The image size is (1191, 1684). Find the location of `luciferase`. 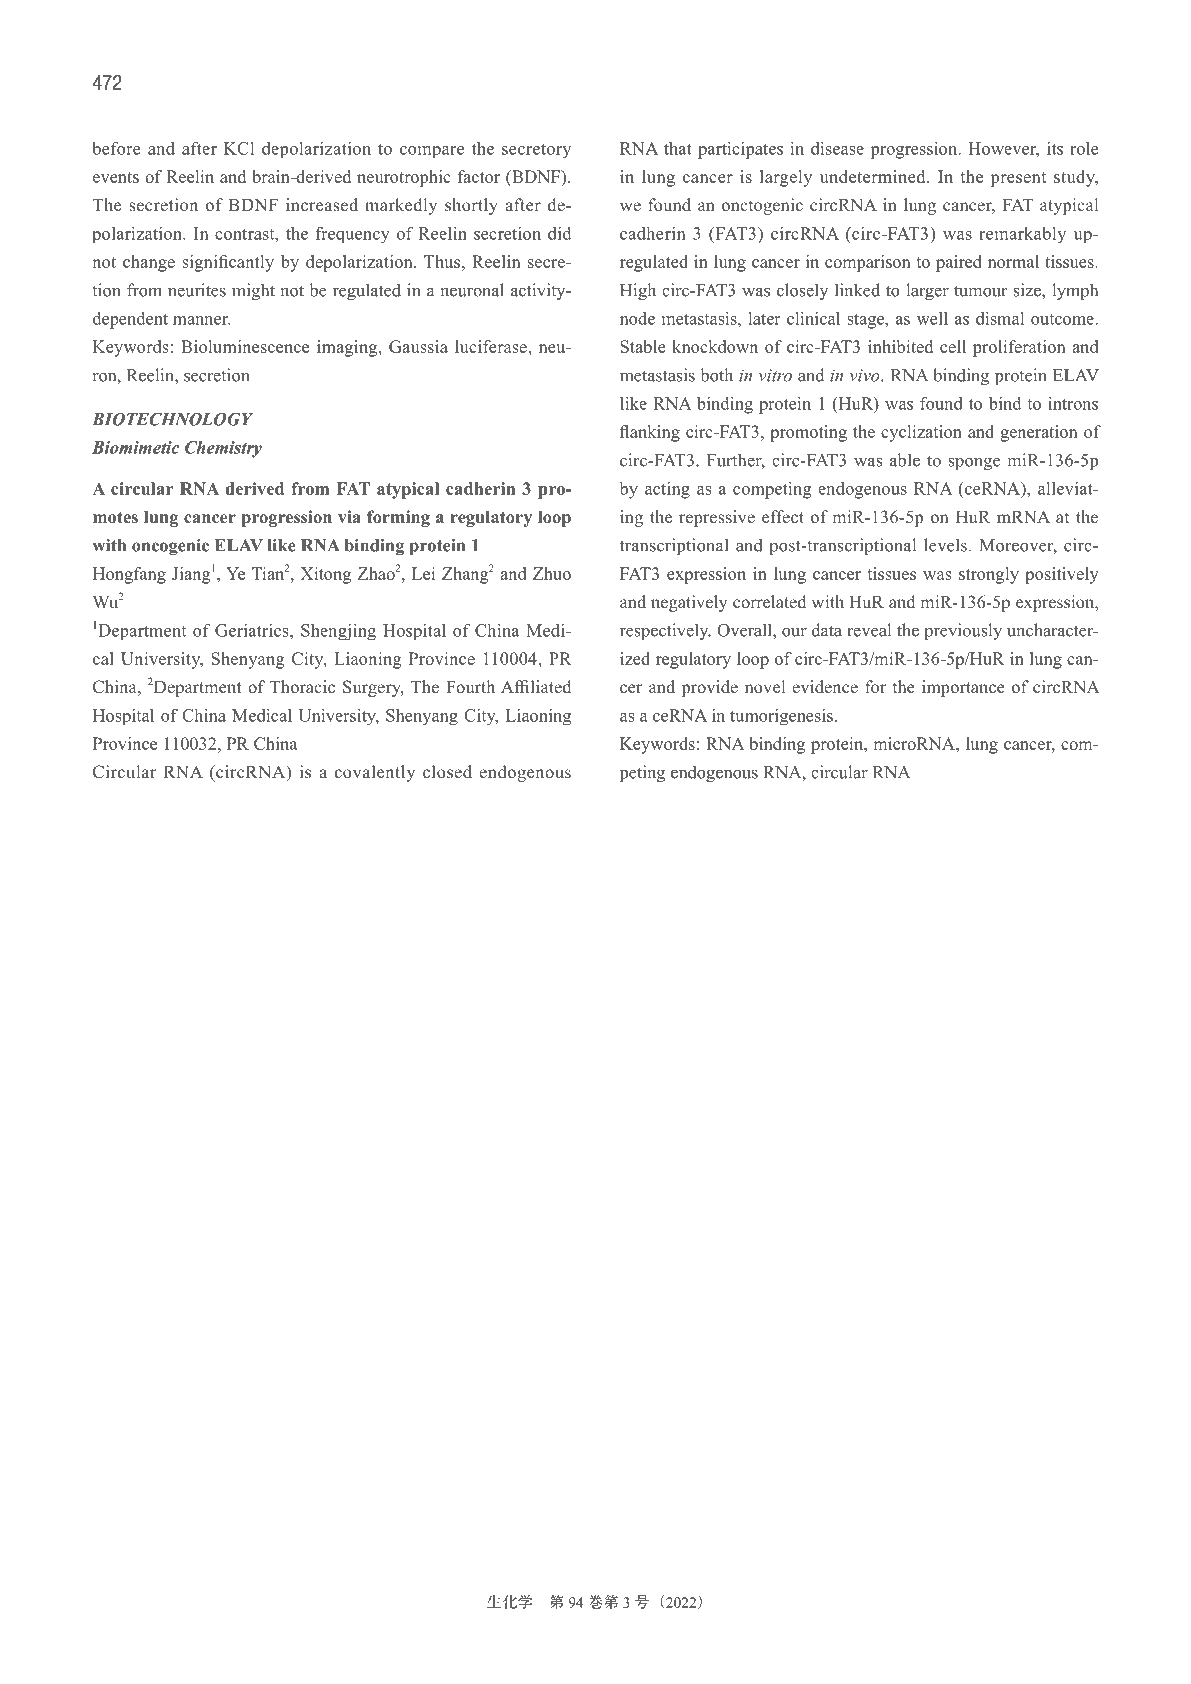

luciferase is located at coordinates (492, 346).
